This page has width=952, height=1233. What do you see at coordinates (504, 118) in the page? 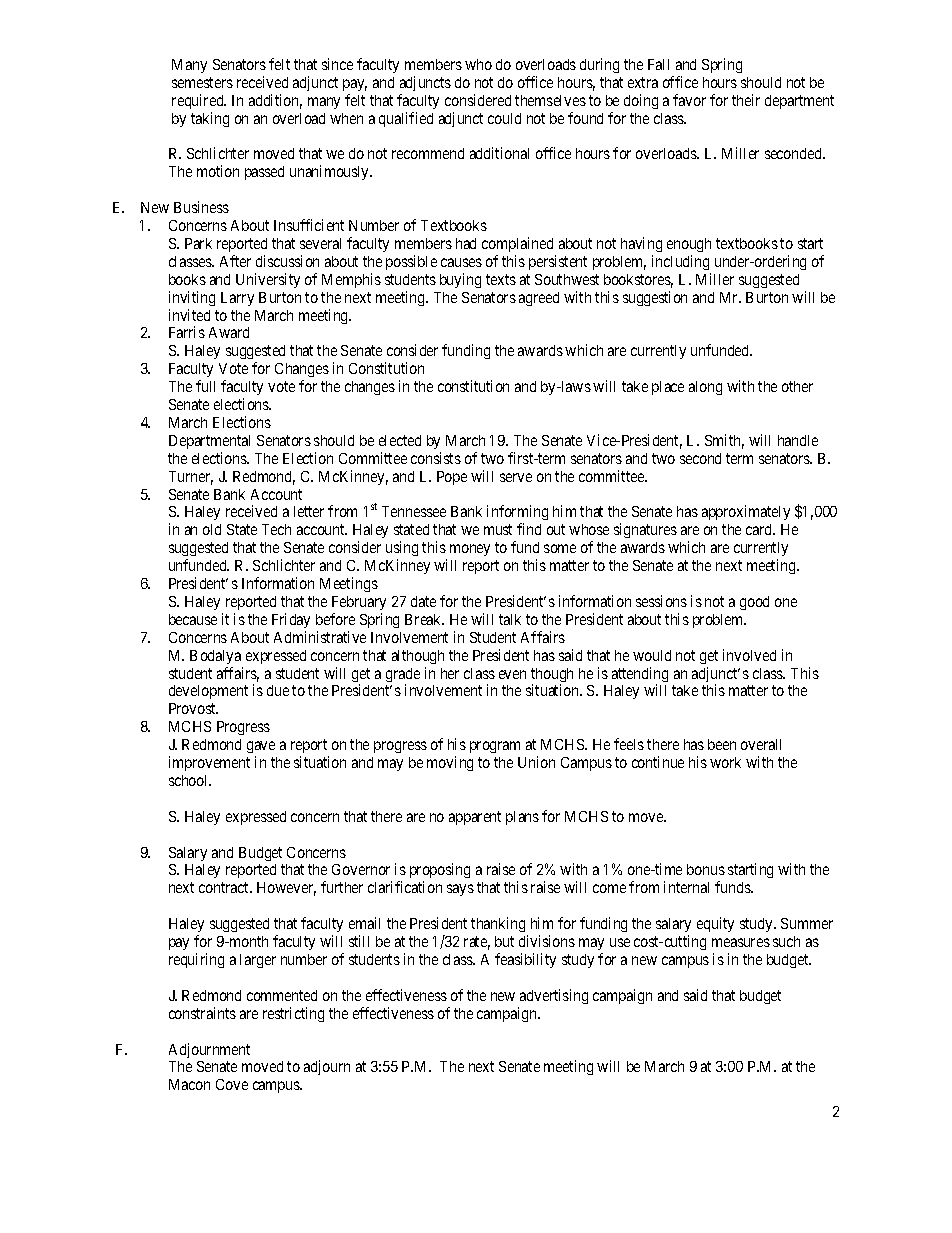
I see `could` at bounding box center [504, 118].
